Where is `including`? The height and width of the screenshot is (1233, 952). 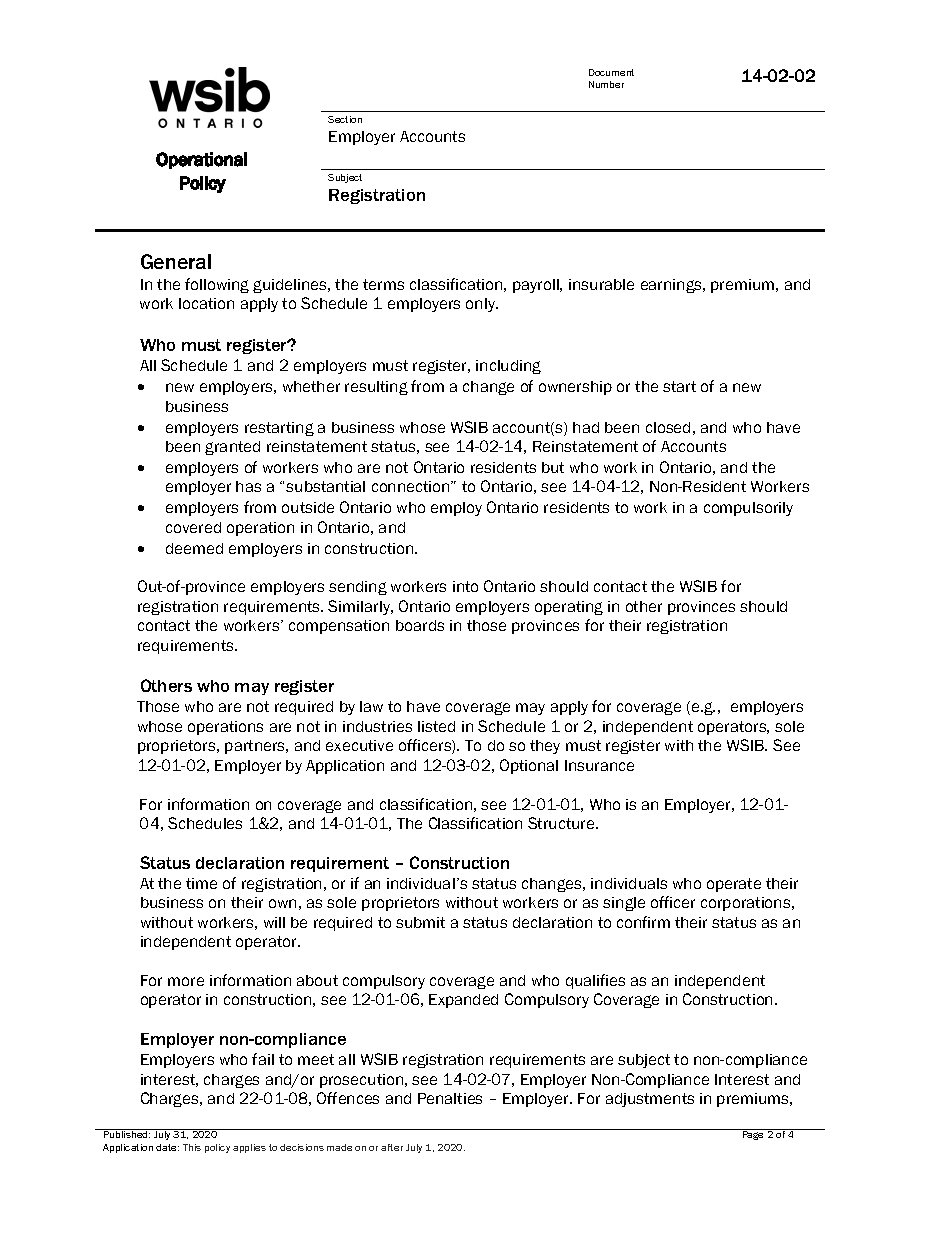
including is located at coordinates (508, 367).
